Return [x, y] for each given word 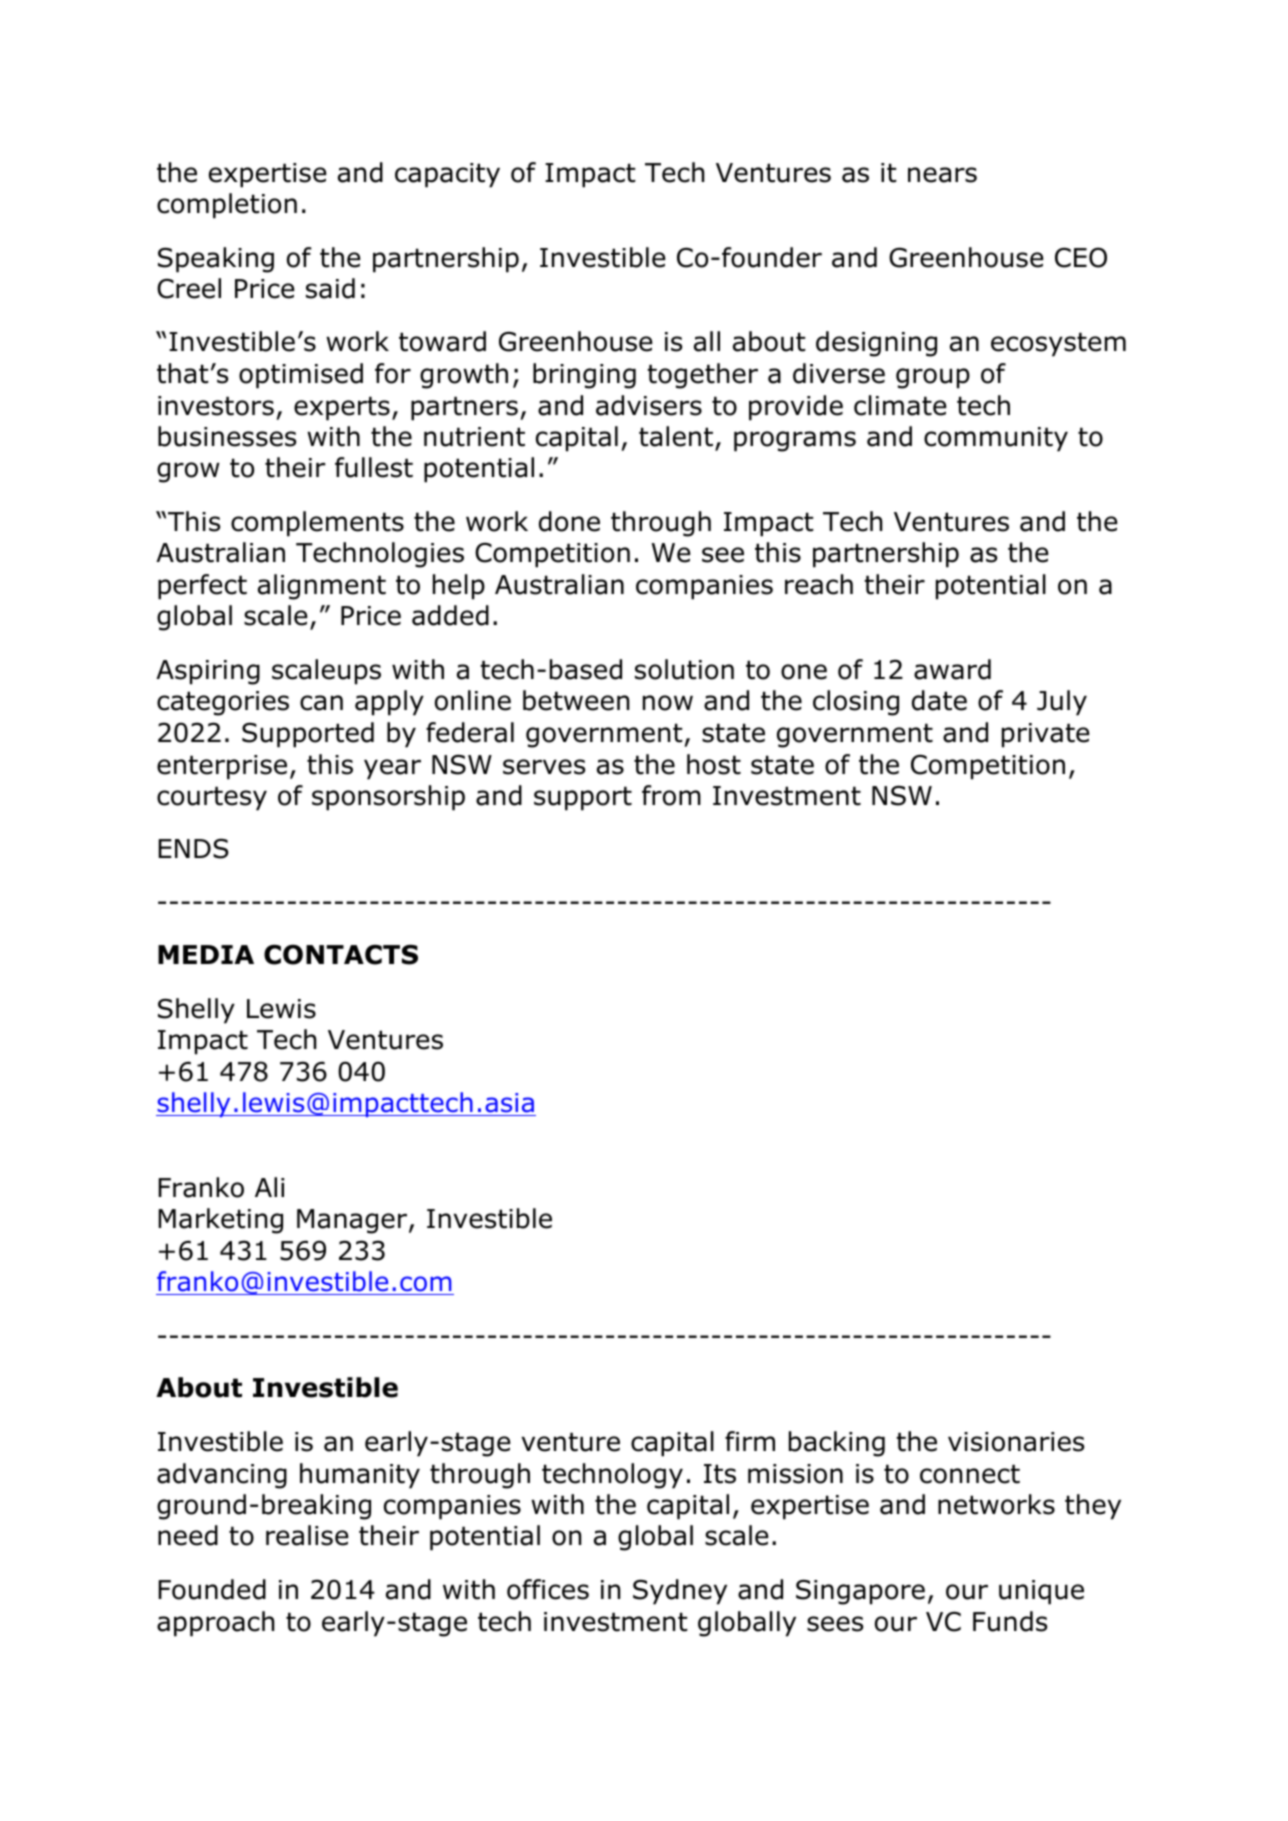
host [714, 764]
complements [317, 524]
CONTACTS [341, 954]
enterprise [222, 767]
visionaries [1016, 1442]
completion [227, 206]
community [996, 439]
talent [676, 436]
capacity [447, 175]
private [1046, 735]
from [671, 795]
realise [307, 1535]
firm [750, 1441]
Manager [353, 1221]
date [939, 700]
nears [942, 175]
